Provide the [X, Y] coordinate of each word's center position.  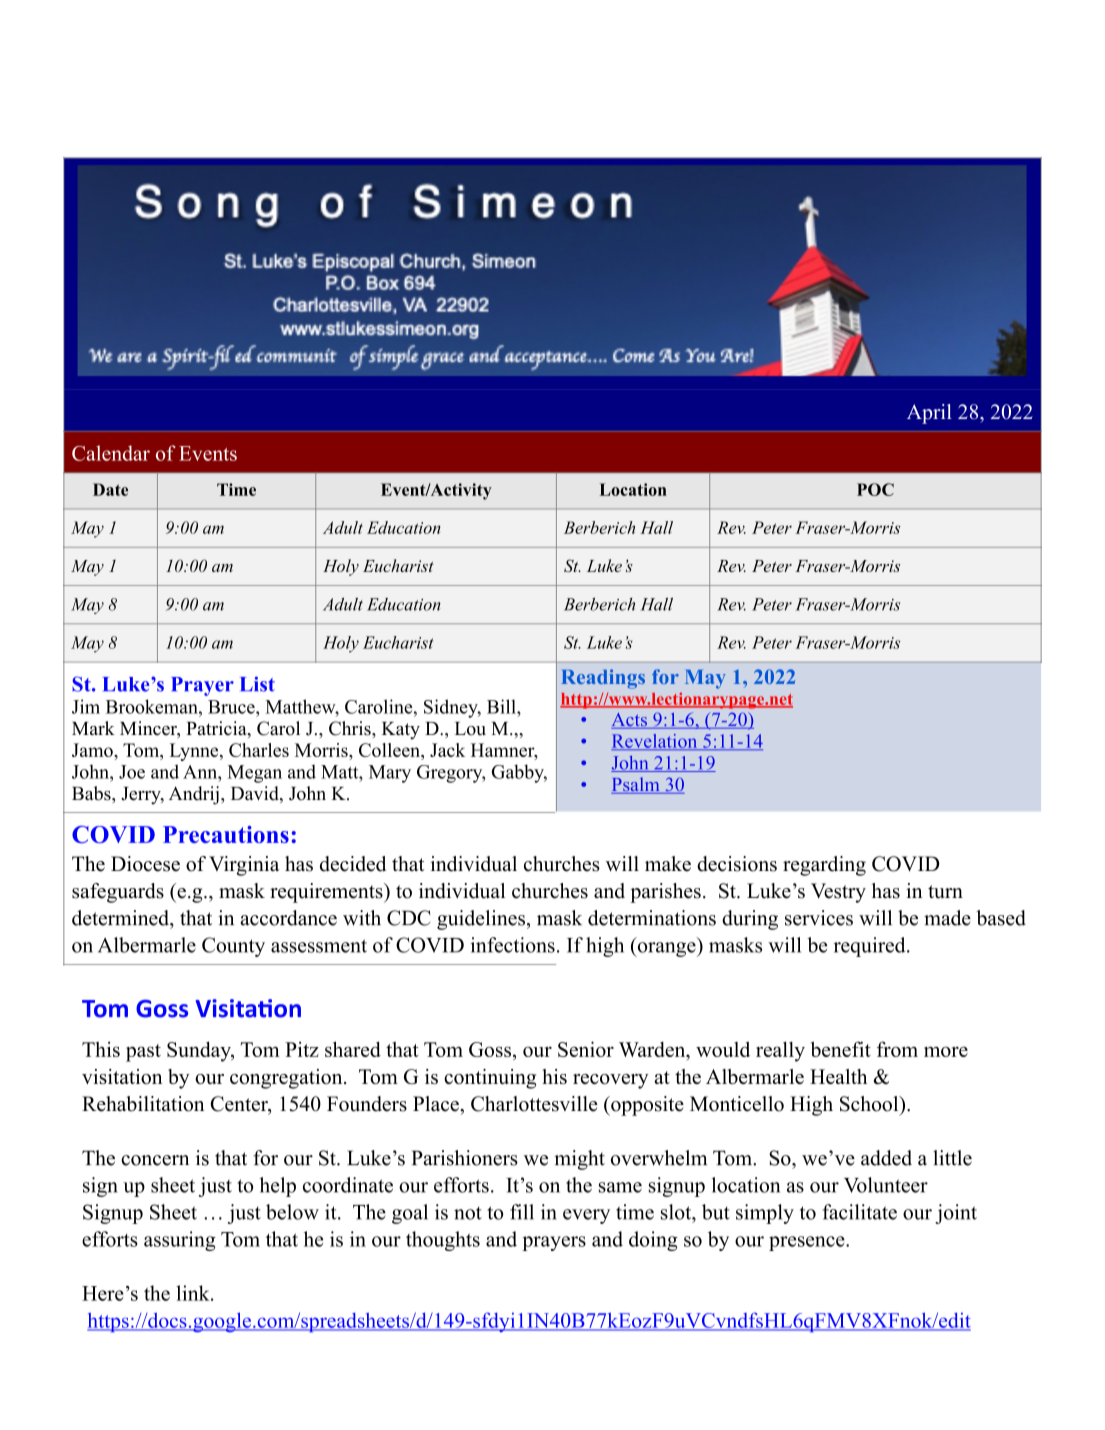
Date [110, 489]
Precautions [226, 834]
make [668, 864]
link [194, 1293]
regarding [824, 866]
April [929, 414]
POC [875, 489]
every [586, 1216]
